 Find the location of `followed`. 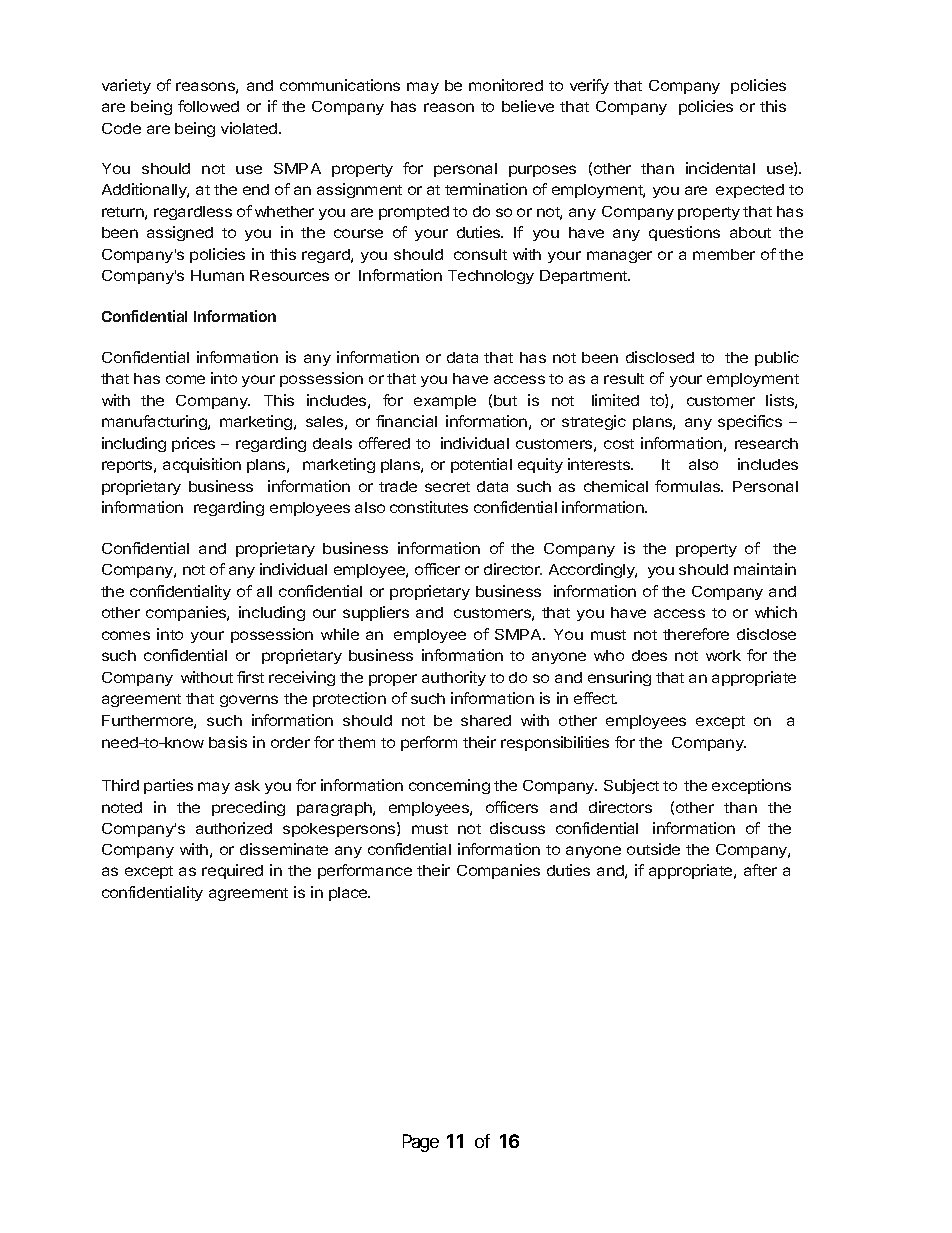

followed is located at coordinates (208, 106).
